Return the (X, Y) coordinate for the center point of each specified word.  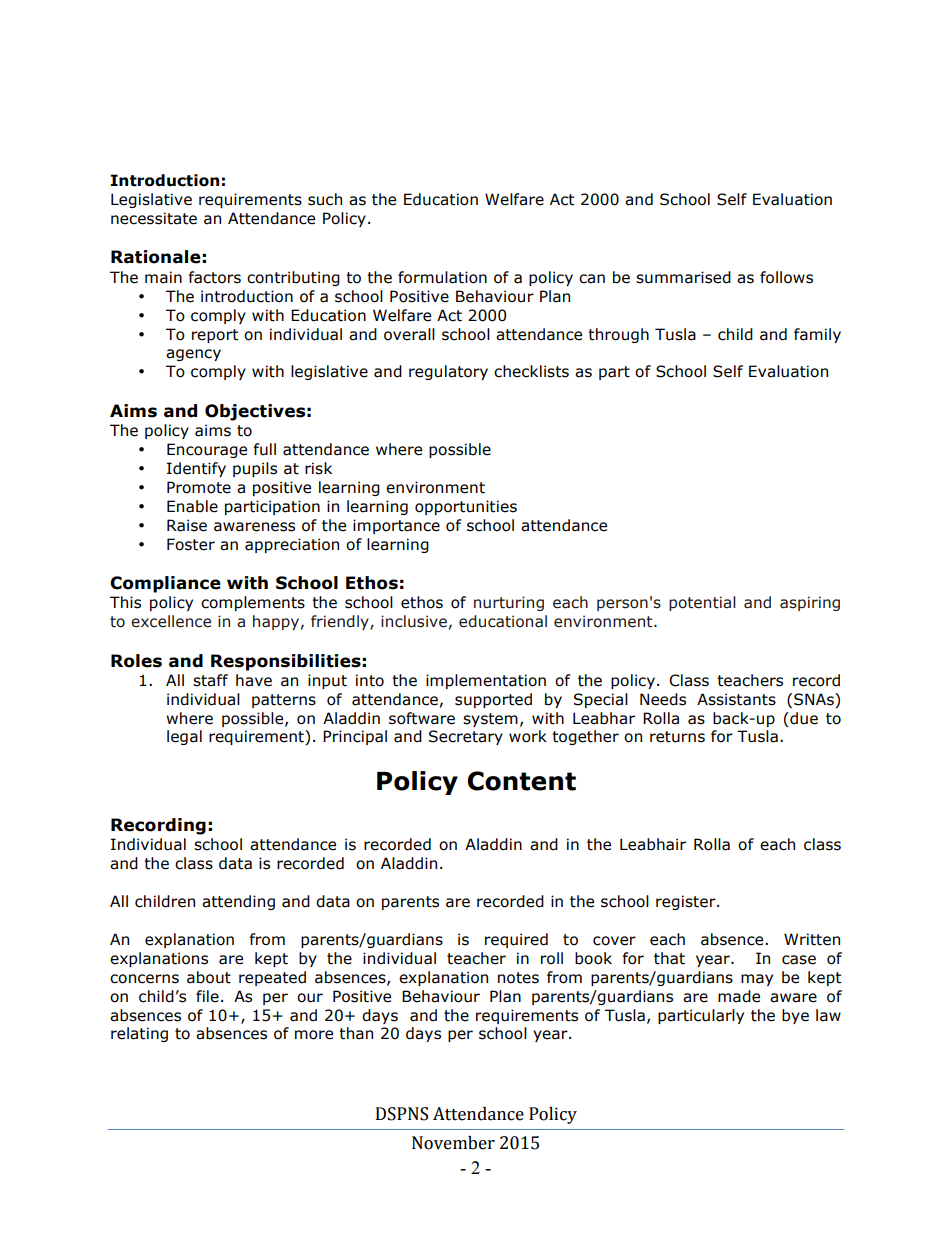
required (516, 940)
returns (677, 737)
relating (139, 1034)
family (817, 335)
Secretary (466, 737)
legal (184, 737)
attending (238, 902)
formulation (442, 277)
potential (702, 603)
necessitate (154, 218)
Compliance (165, 584)
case (799, 960)
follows (786, 277)
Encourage (207, 450)
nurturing (509, 603)
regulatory (448, 372)
